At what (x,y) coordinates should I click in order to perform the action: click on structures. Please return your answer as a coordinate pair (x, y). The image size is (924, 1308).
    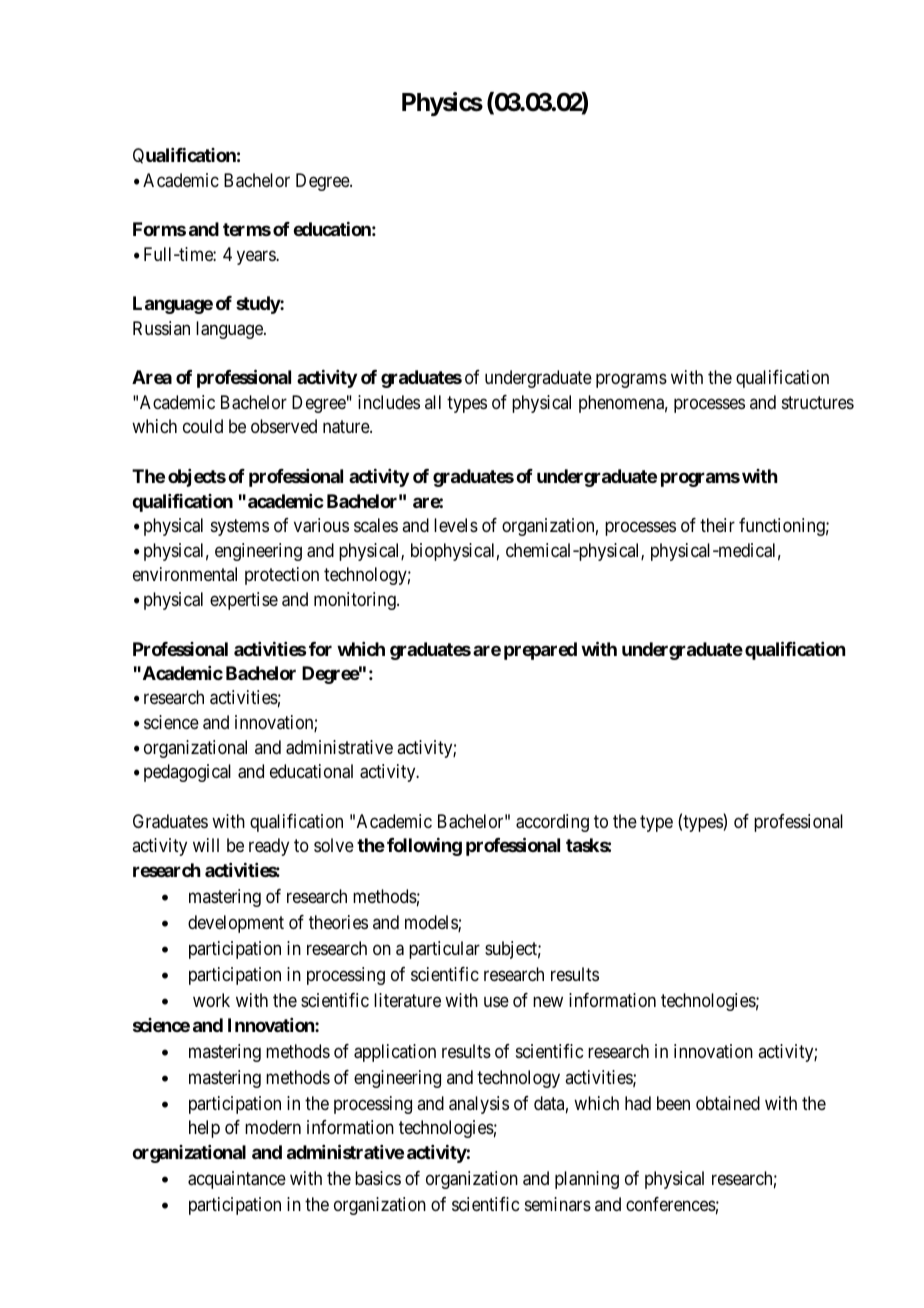
    Looking at the image, I should click on (818, 402).
